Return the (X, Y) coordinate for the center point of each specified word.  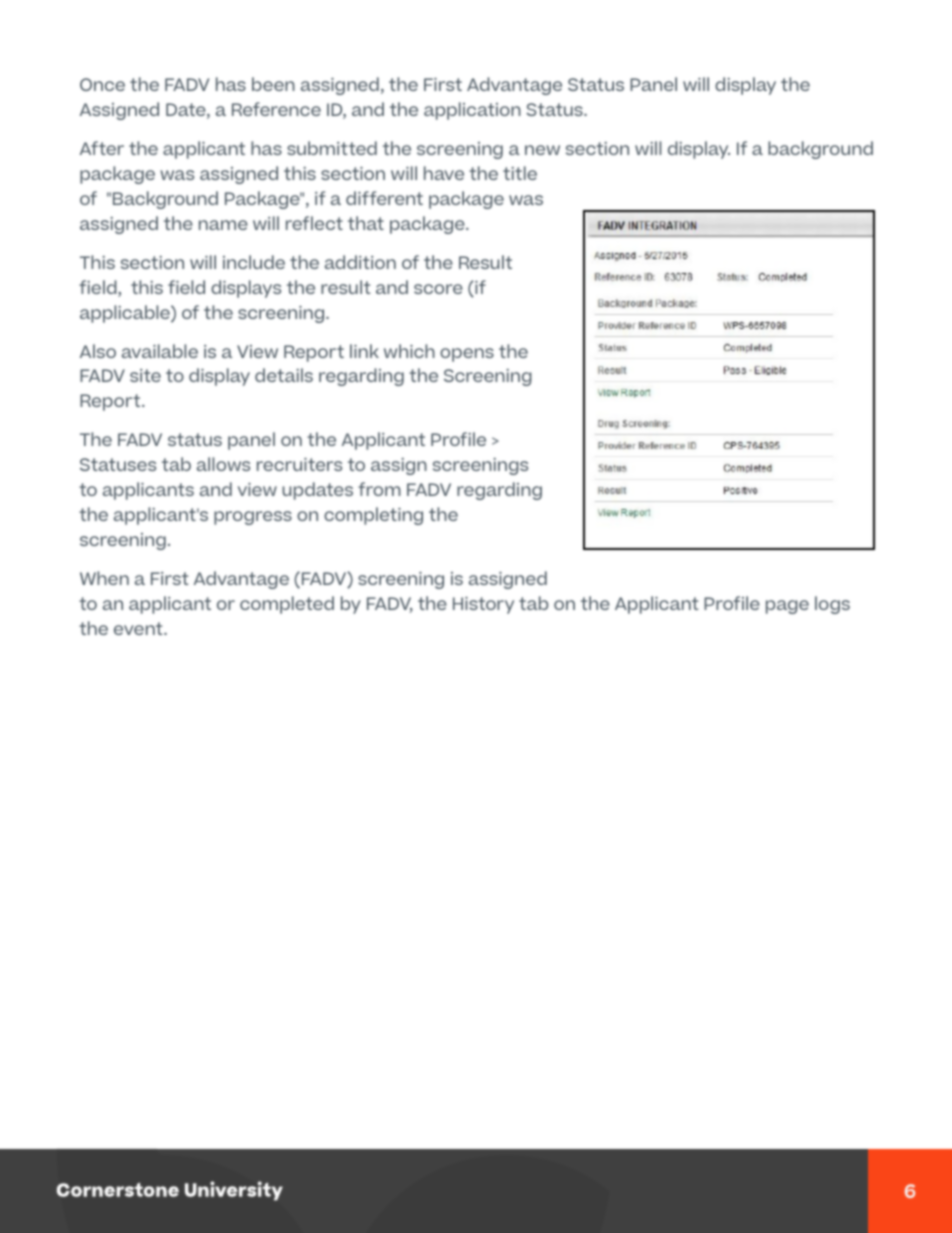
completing (373, 516)
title (520, 173)
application (472, 111)
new (542, 150)
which (409, 351)
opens (467, 355)
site (145, 375)
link (364, 351)
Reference (276, 109)
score (438, 289)
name (223, 225)
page (787, 607)
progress (253, 518)
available (160, 351)
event (139, 628)
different (384, 198)
